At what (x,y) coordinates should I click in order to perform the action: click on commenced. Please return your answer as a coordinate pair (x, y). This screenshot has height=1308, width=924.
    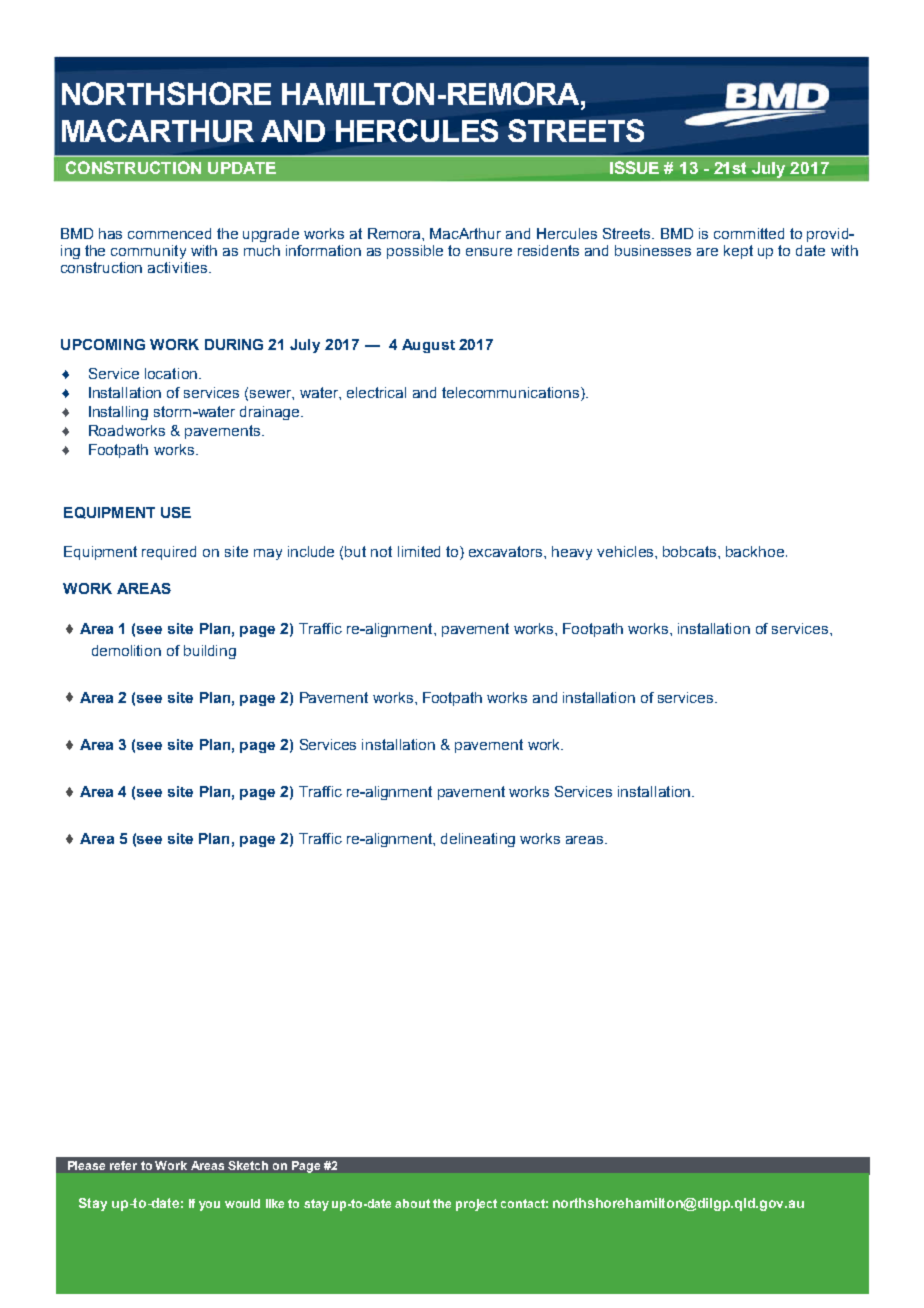
    Looking at the image, I should click on (169, 233).
